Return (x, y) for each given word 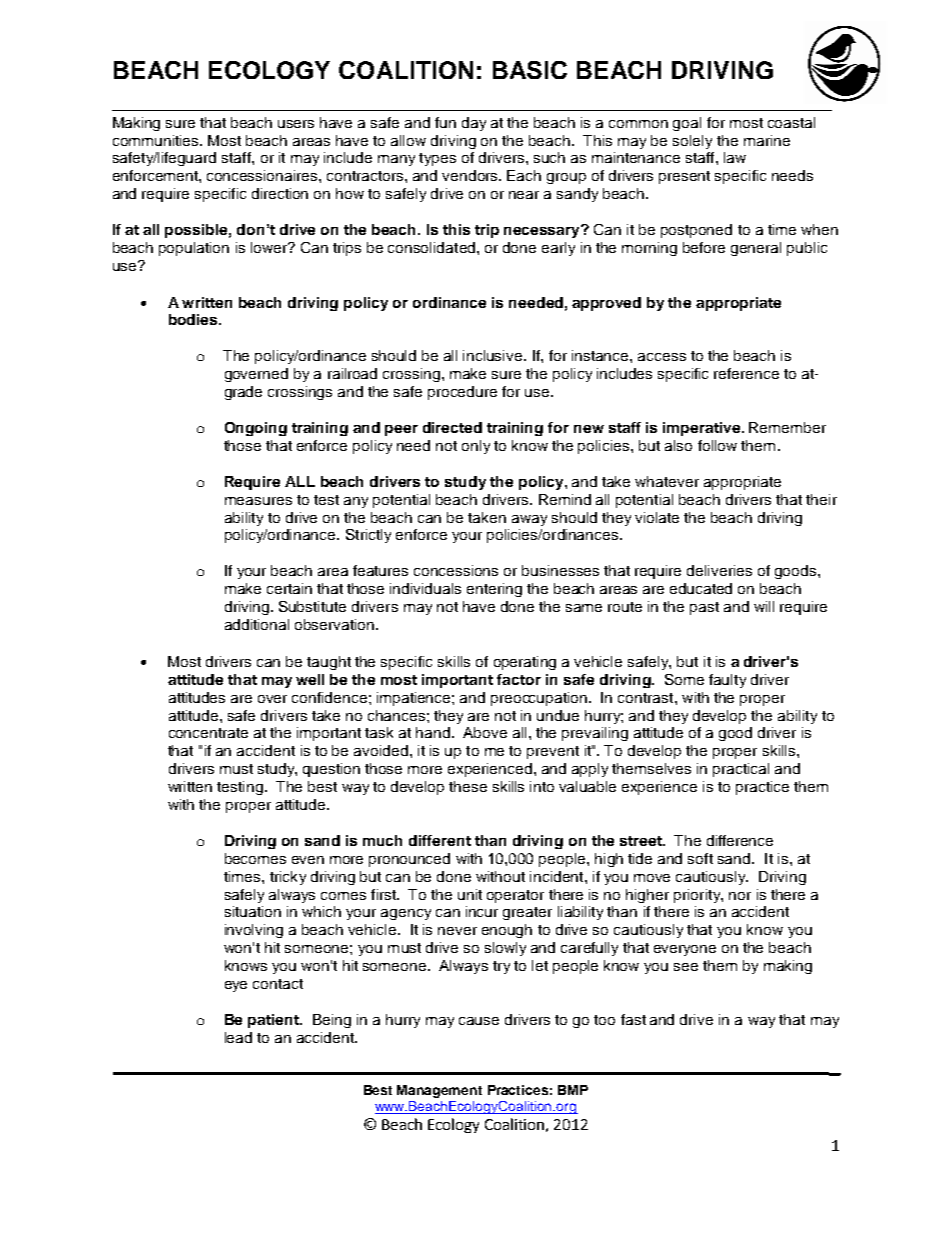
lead (238, 1037)
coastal (791, 122)
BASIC (530, 70)
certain (289, 588)
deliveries (719, 570)
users (296, 124)
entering (494, 590)
